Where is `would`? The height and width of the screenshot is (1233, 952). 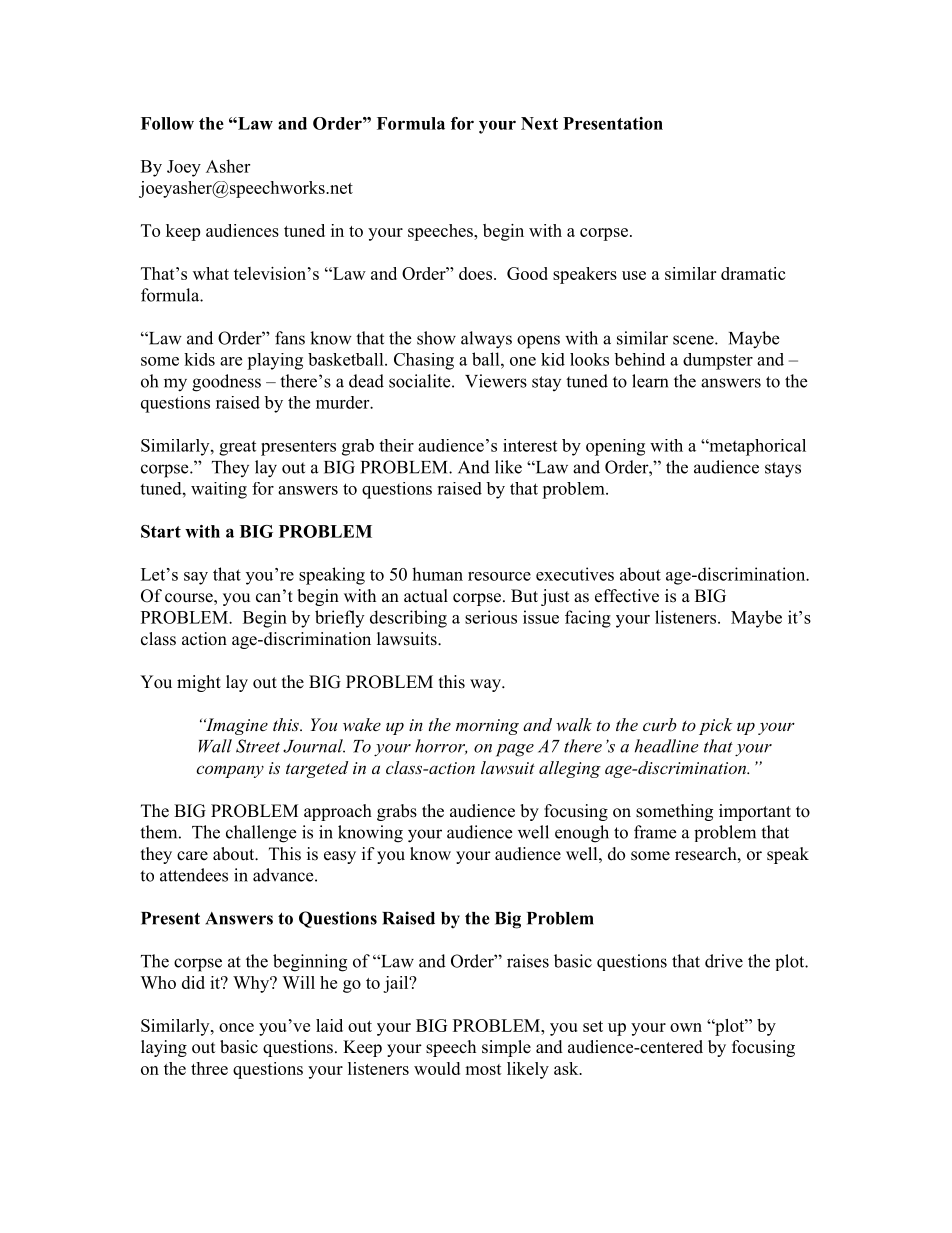
would is located at coordinates (437, 1068).
